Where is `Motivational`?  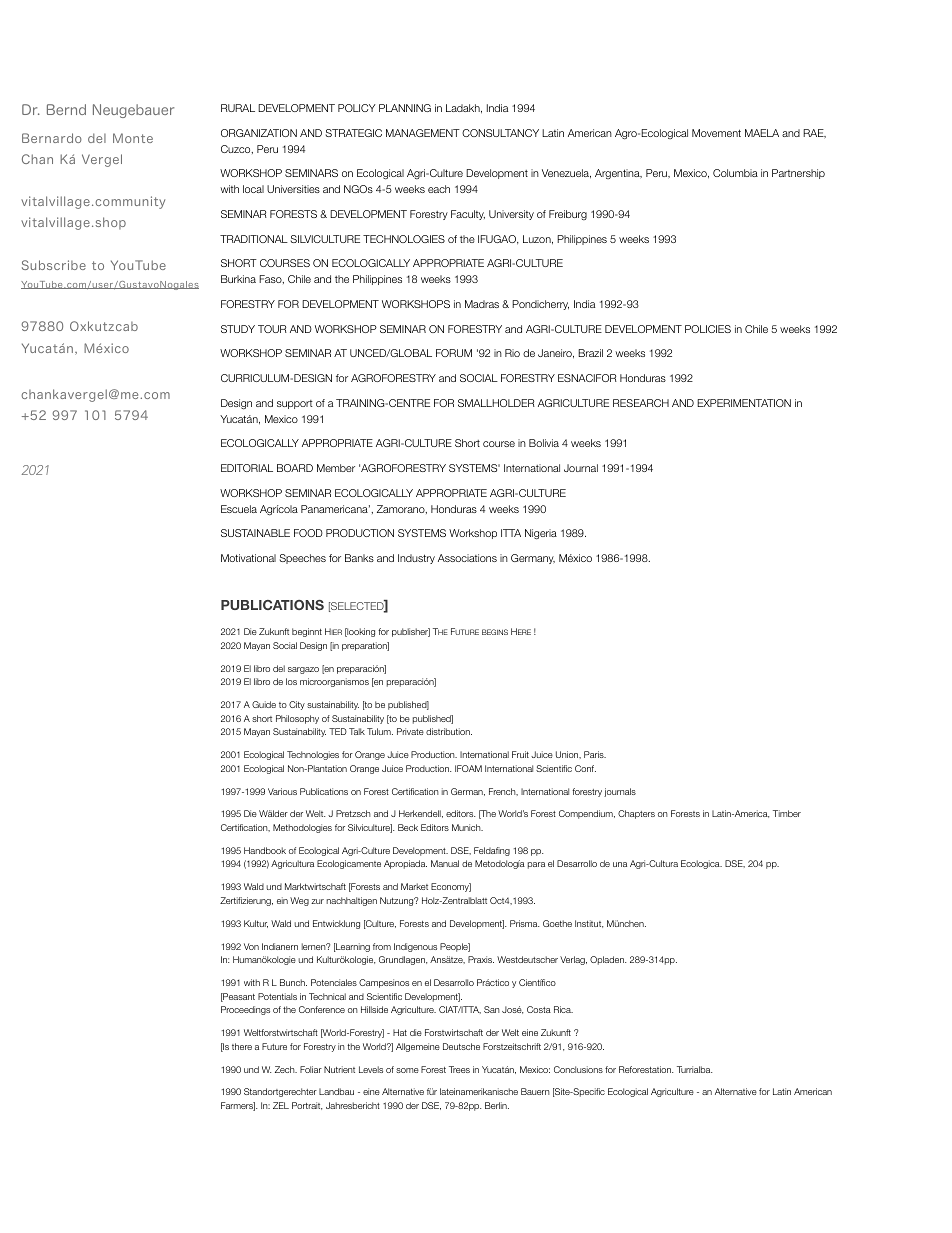
Motivational is located at coordinates (248, 558).
